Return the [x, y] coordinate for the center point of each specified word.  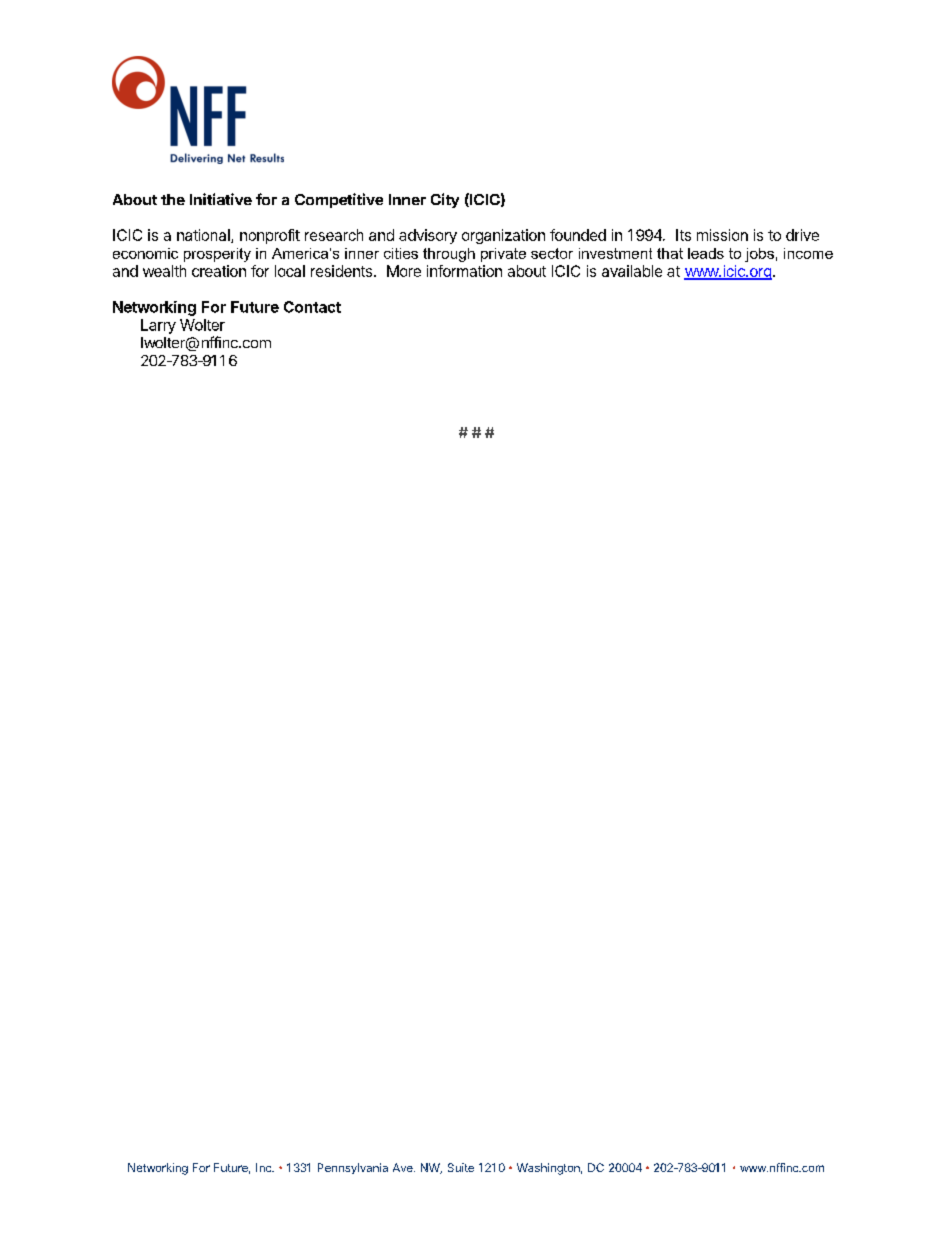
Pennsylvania [353, 1168]
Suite [461, 1167]
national [204, 236]
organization [503, 236]
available [632, 271]
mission [722, 235]
